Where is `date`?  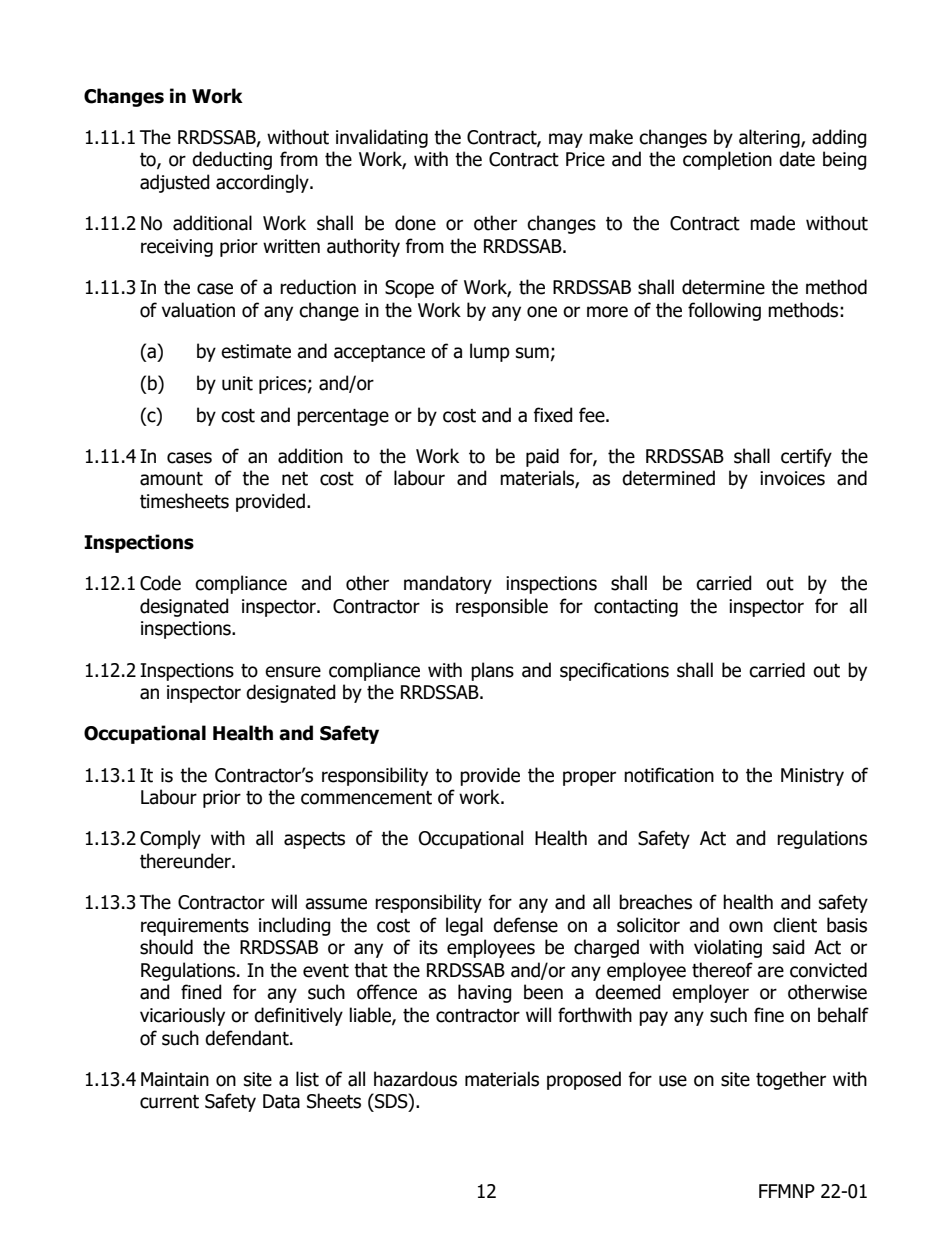
date is located at coordinates (797, 159).
